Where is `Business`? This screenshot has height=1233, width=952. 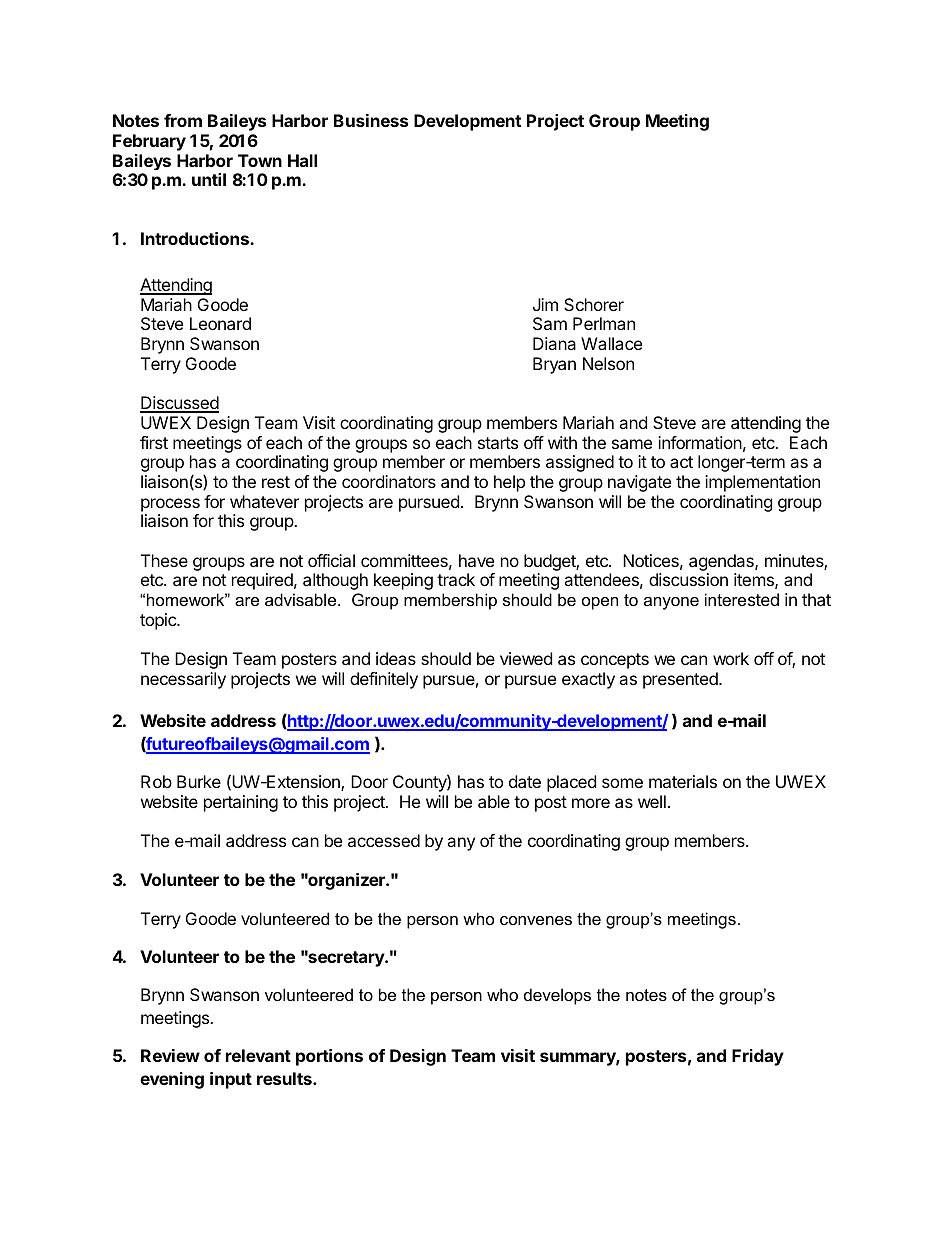
Business is located at coordinates (371, 120).
